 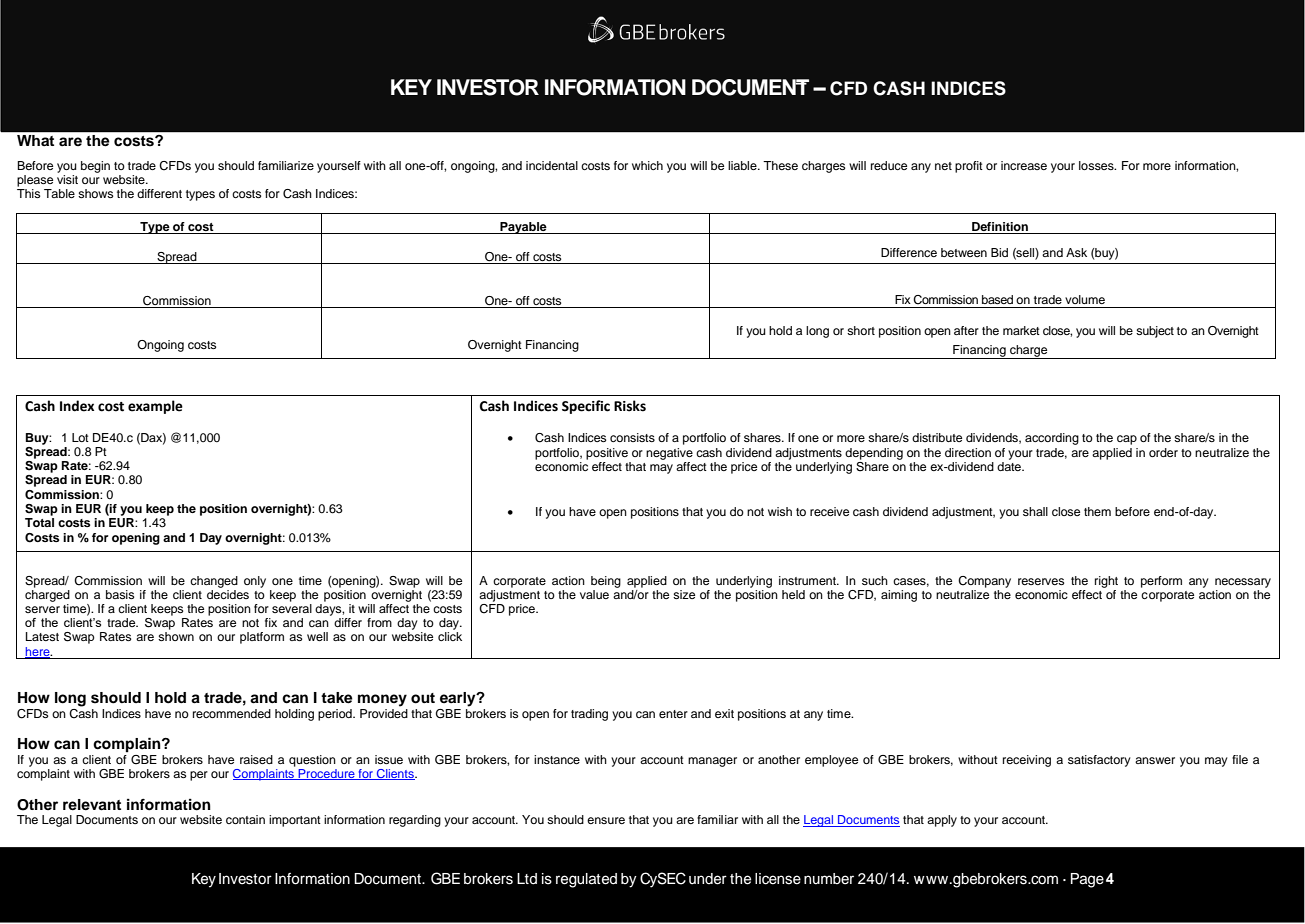 I want to click on them, so click(x=1097, y=511).
